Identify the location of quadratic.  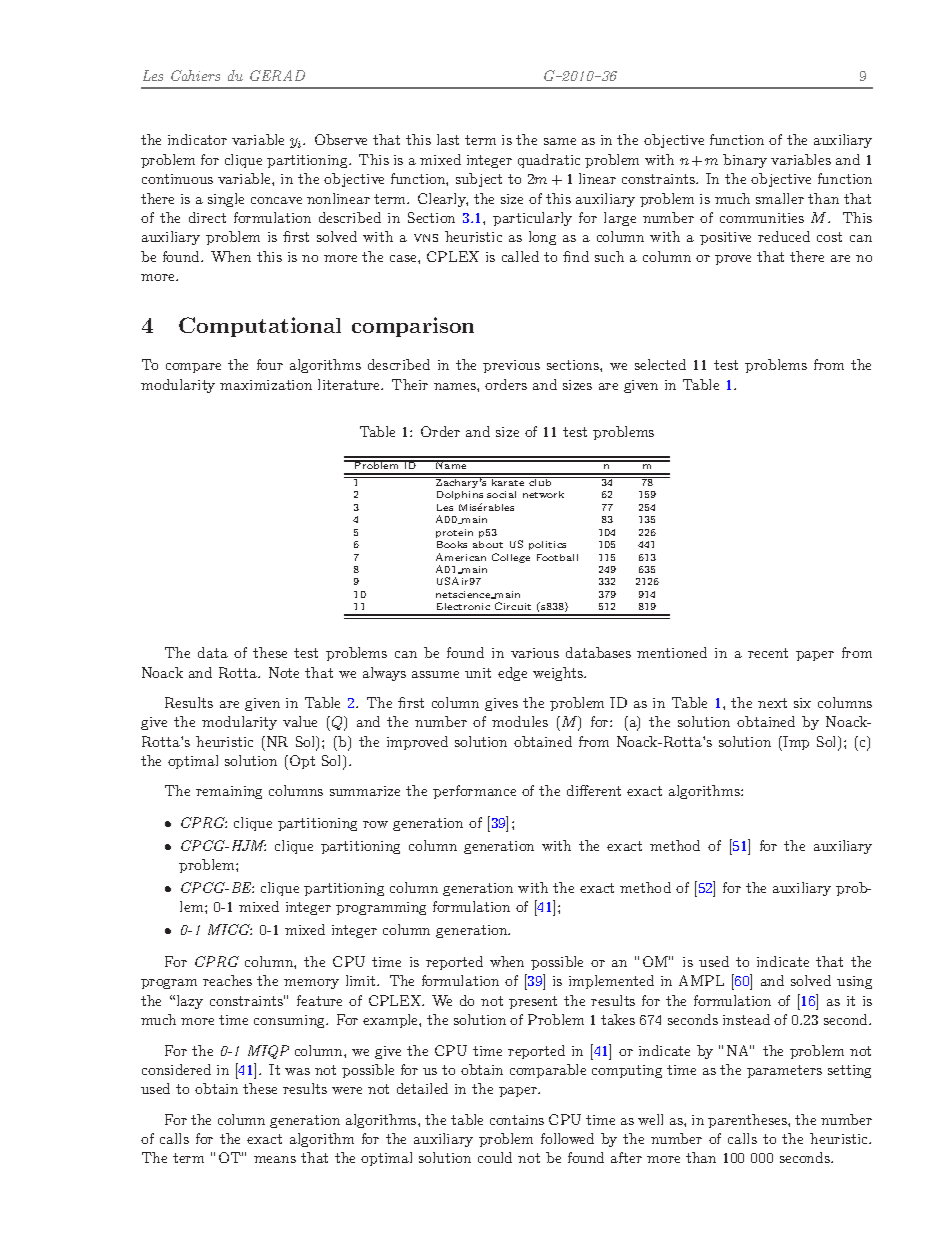
(549, 161).
